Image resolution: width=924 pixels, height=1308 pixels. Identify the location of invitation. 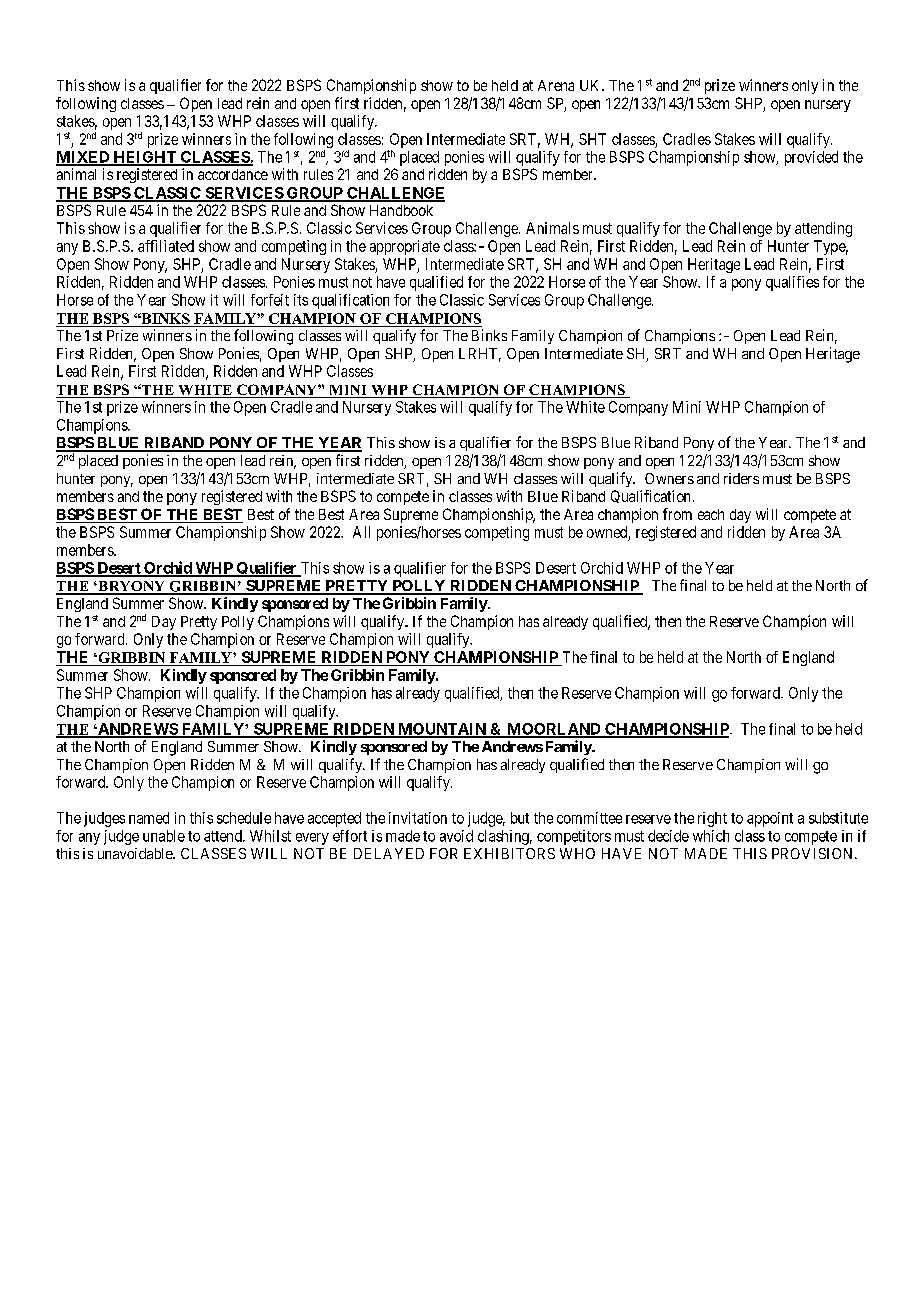
(418, 818).
